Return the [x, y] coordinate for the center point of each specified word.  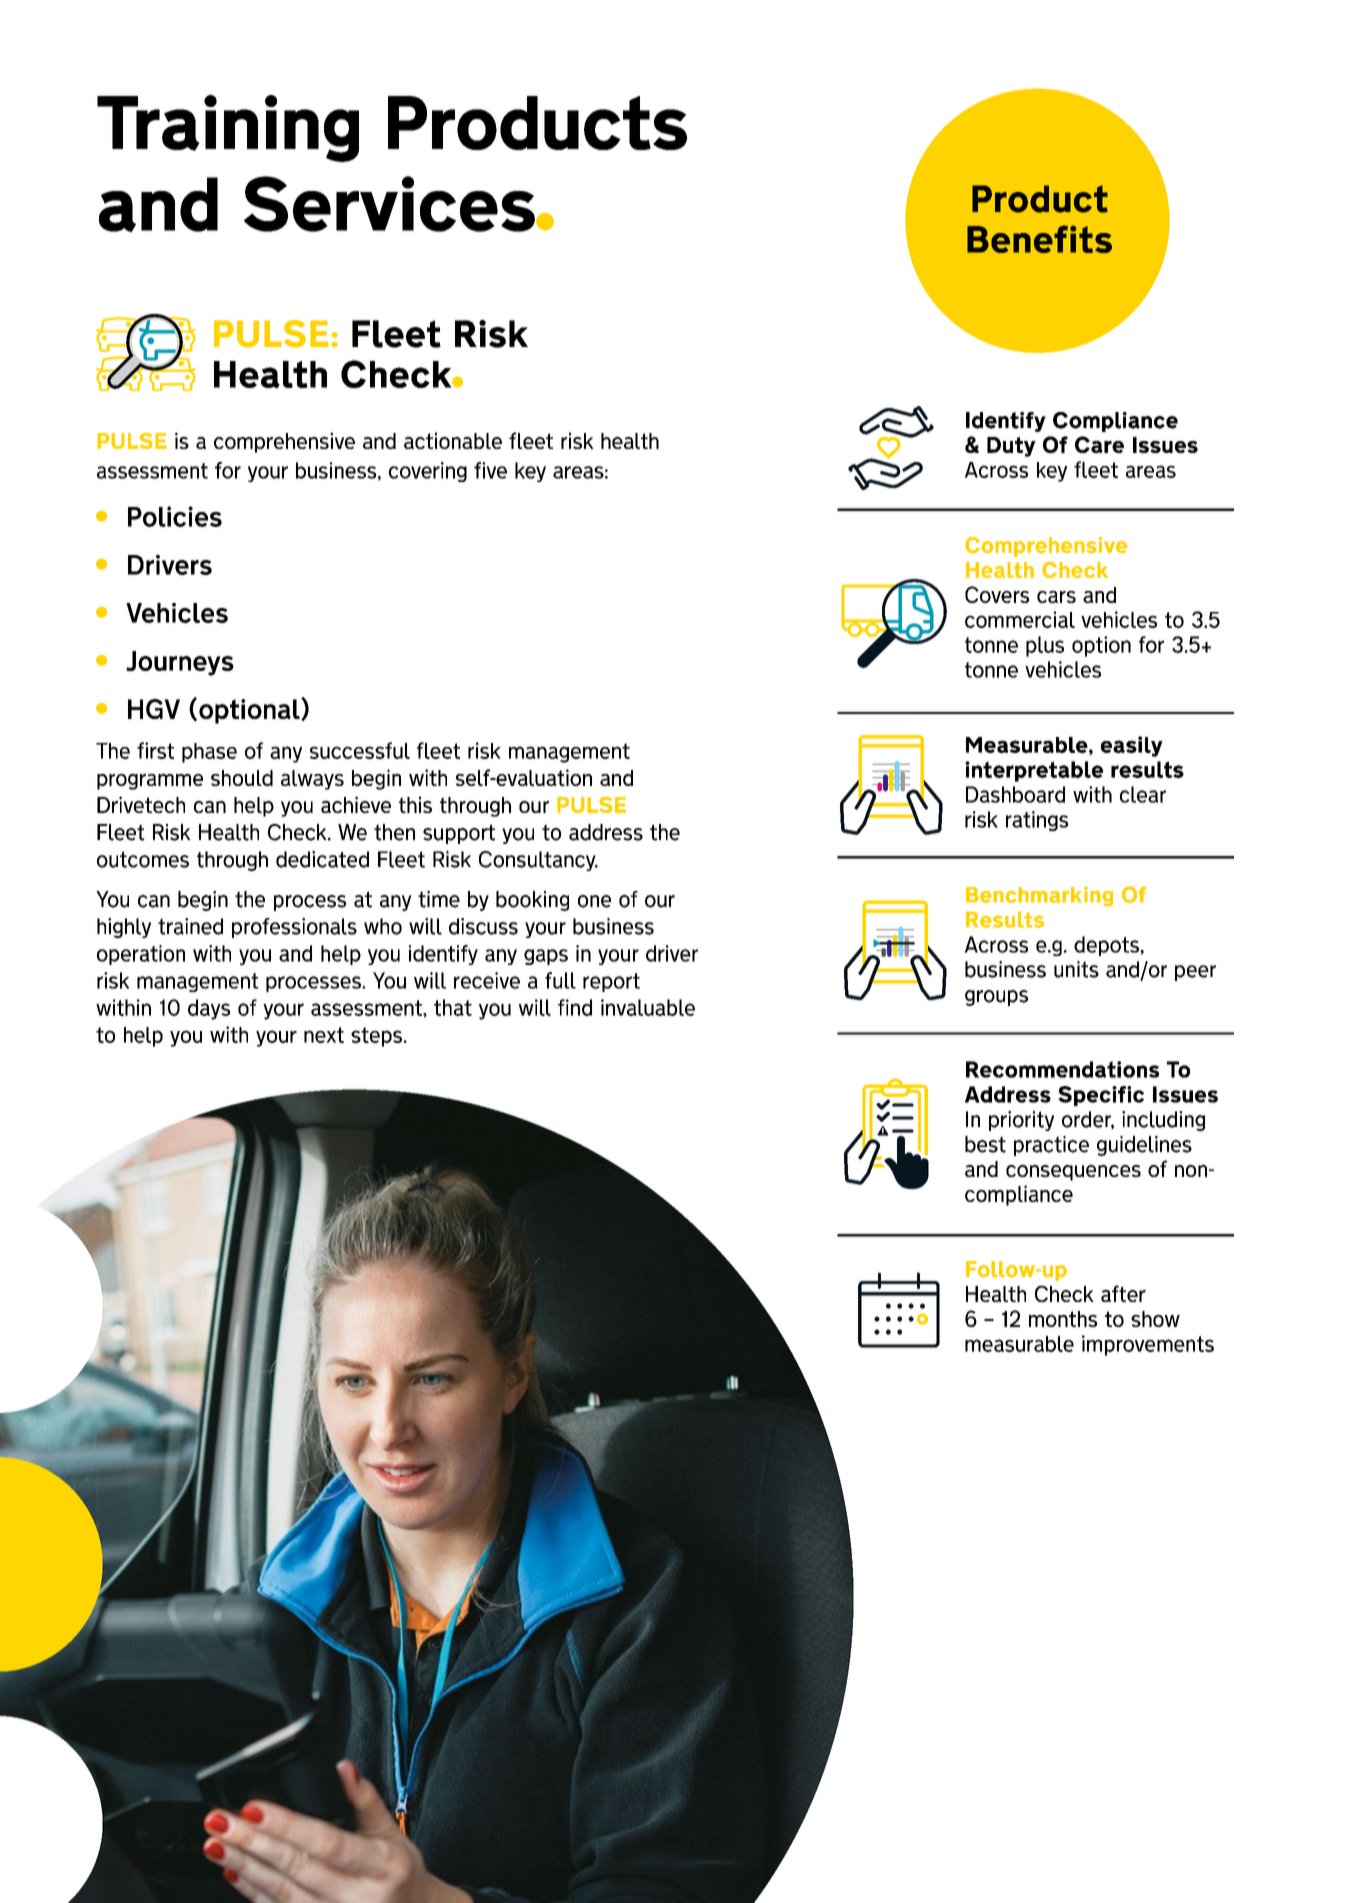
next [324, 1035]
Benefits [1039, 239]
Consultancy [538, 861]
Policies [175, 516]
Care [1099, 444]
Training [228, 128]
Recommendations [1062, 1069]
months [1063, 1319]
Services [390, 204]
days [209, 1009]
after [1123, 1293]
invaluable [648, 1007]
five [490, 470]
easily [1132, 746]
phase [209, 753]
